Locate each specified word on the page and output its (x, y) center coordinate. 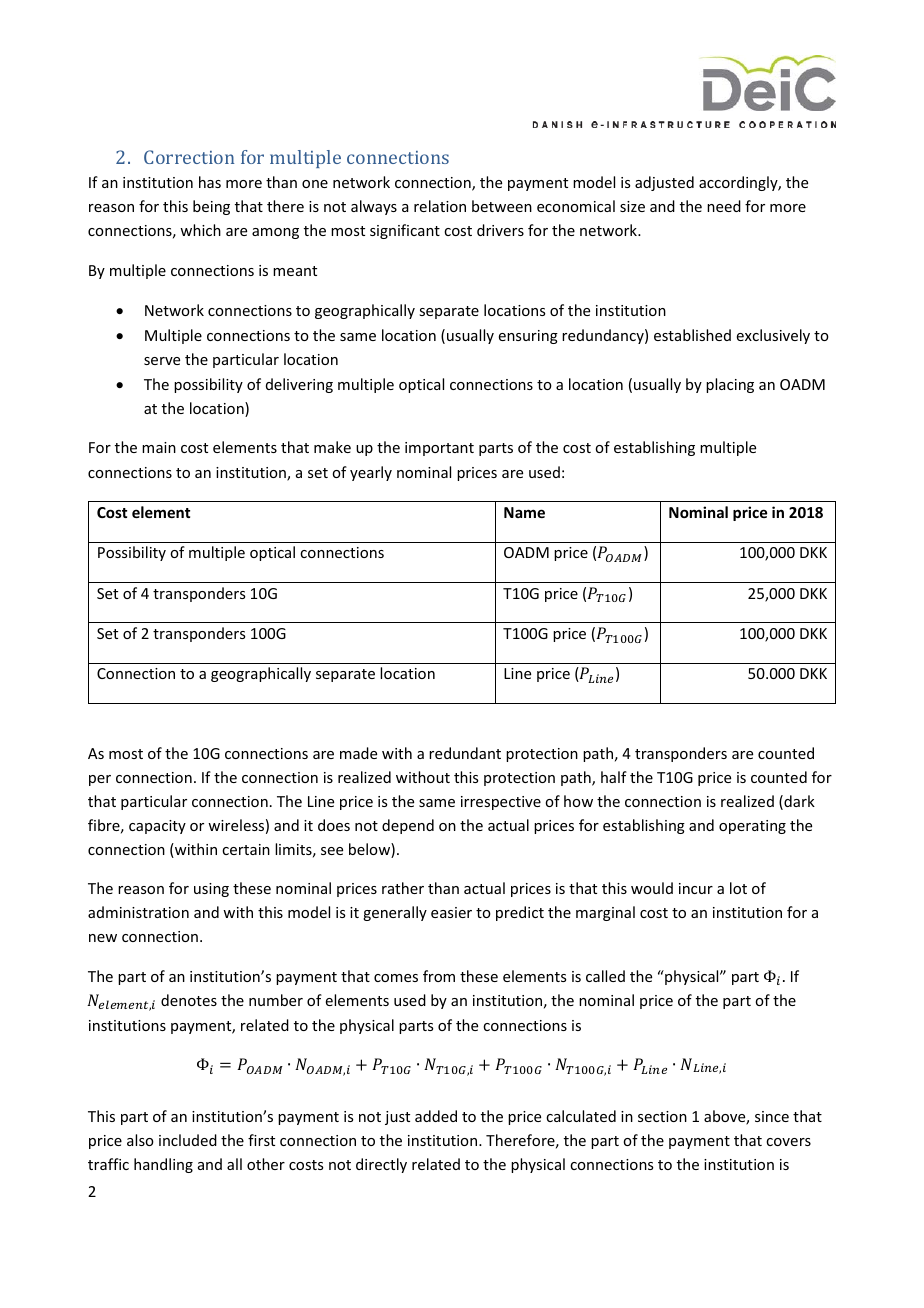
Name (524, 512)
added (436, 1116)
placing (730, 385)
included (188, 1140)
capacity (157, 827)
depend (408, 826)
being (211, 207)
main (159, 447)
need (724, 206)
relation (440, 206)
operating (752, 827)
